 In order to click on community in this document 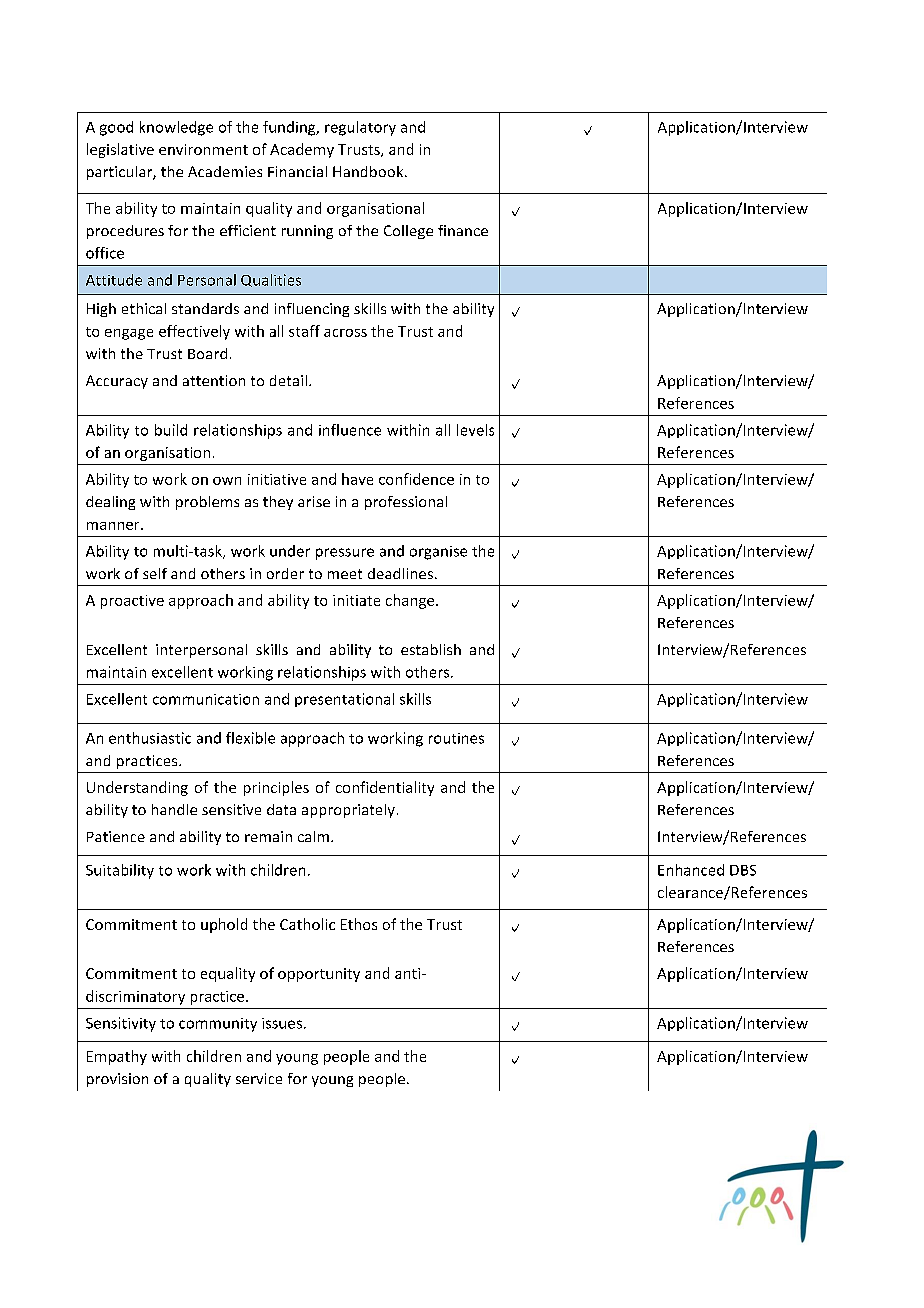, I will do `click(218, 1025)`.
